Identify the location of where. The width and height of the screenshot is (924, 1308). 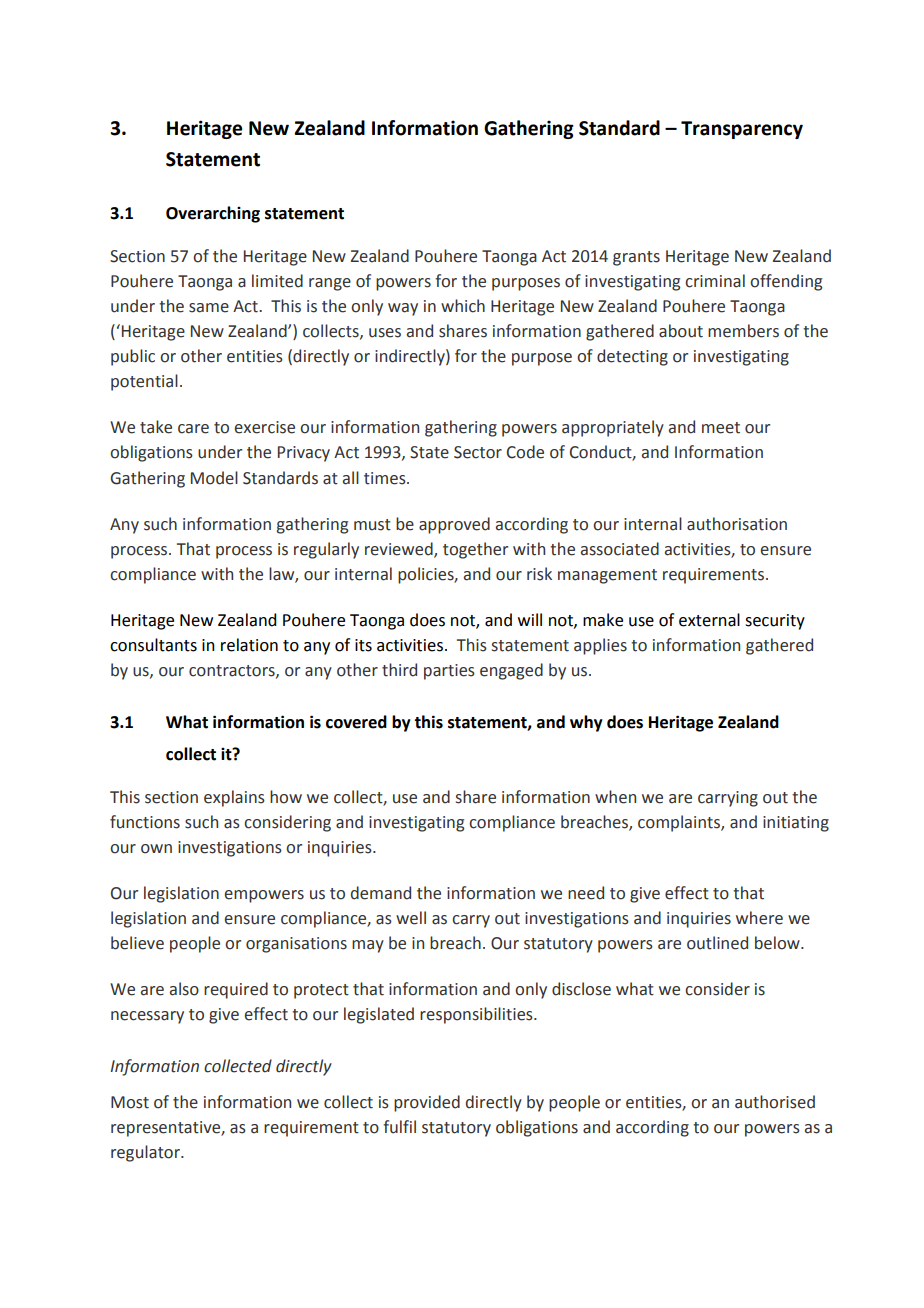
(759, 918).
